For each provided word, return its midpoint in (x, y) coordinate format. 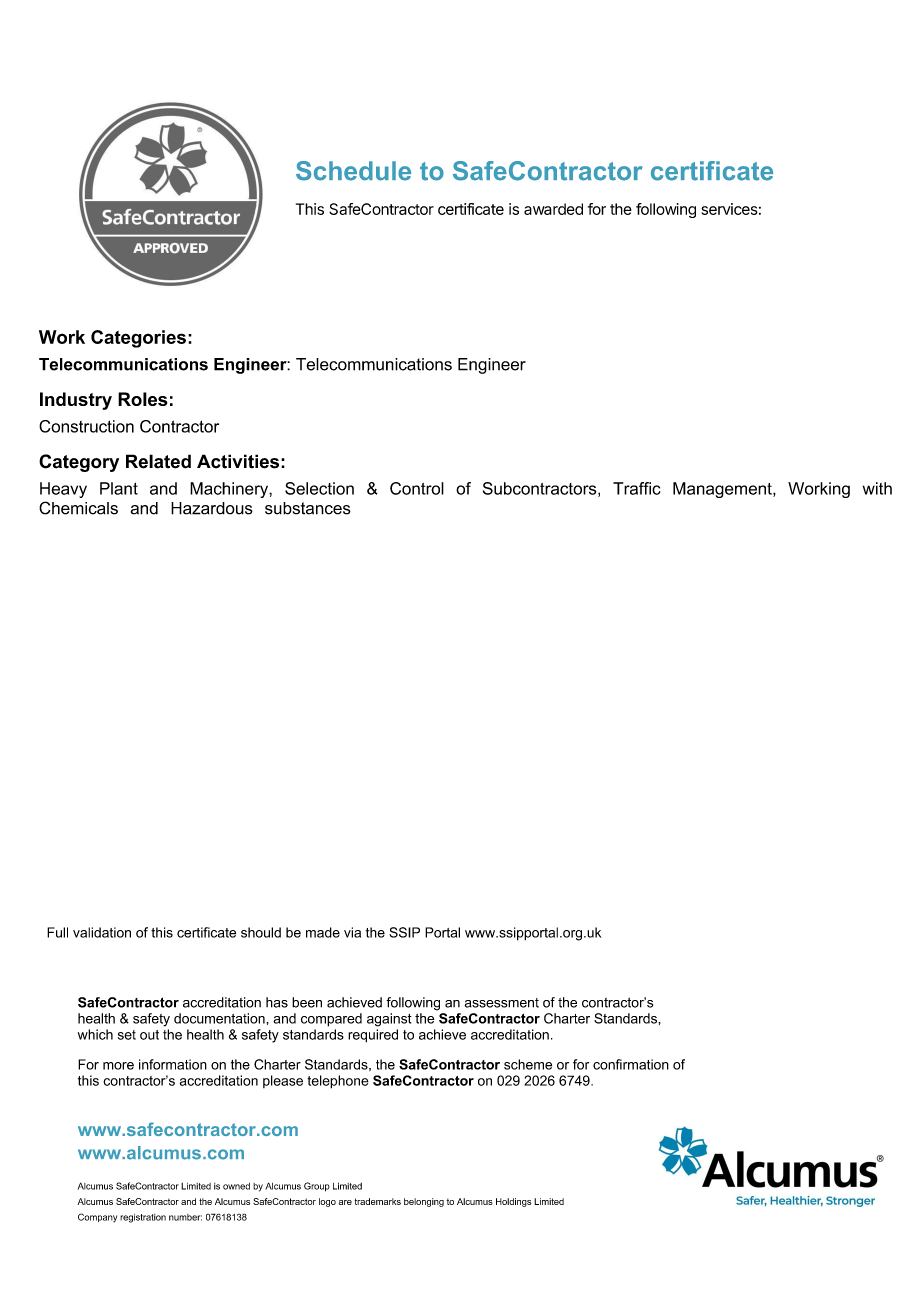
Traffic (636, 488)
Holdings (514, 1202)
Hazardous (212, 508)
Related (158, 461)
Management (723, 490)
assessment (501, 1003)
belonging (424, 1202)
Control (417, 488)
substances (308, 508)
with (877, 488)
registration (143, 1218)
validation (102, 932)
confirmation (631, 1064)
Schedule (353, 171)
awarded (553, 209)
